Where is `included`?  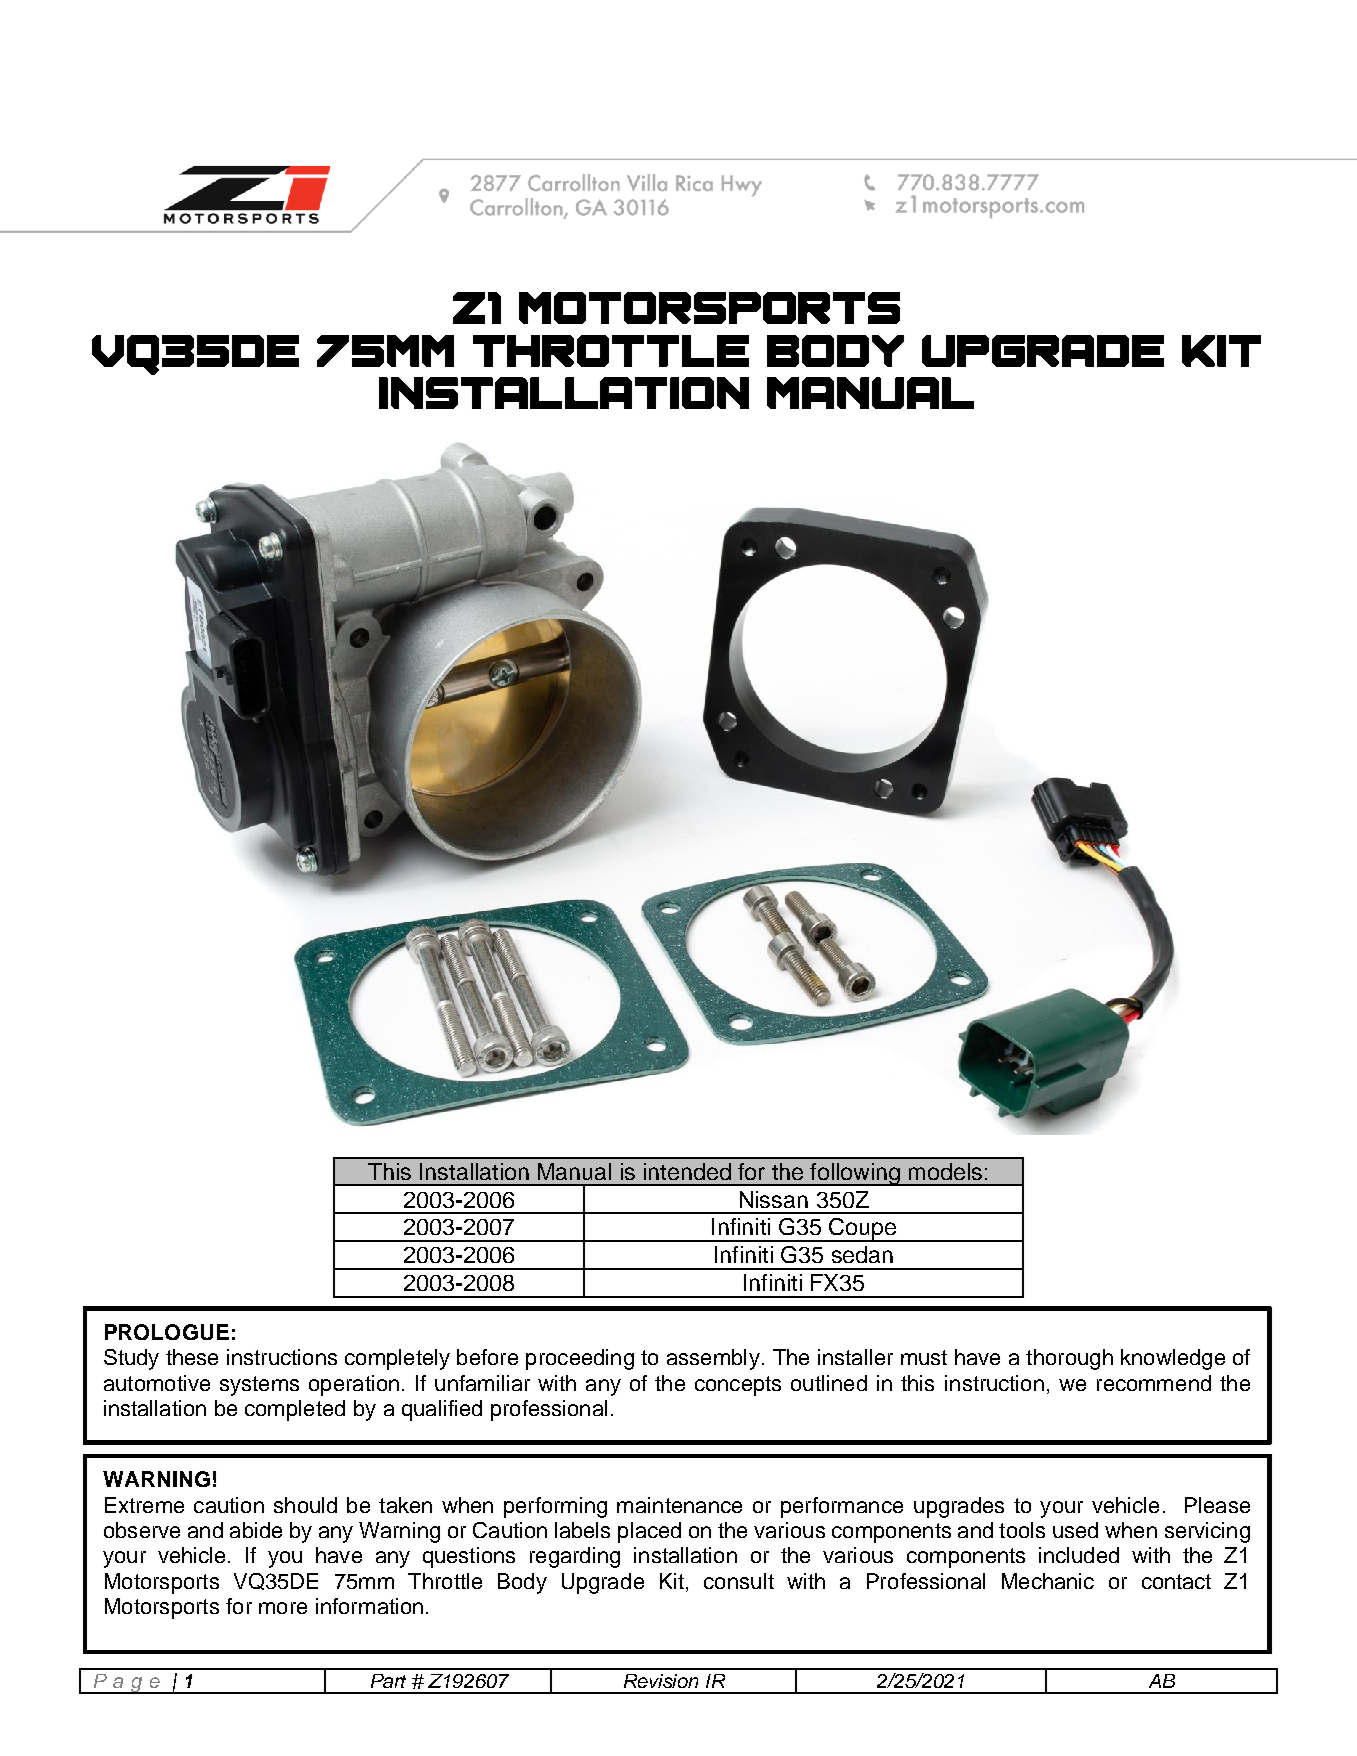
included is located at coordinates (1079, 1555).
